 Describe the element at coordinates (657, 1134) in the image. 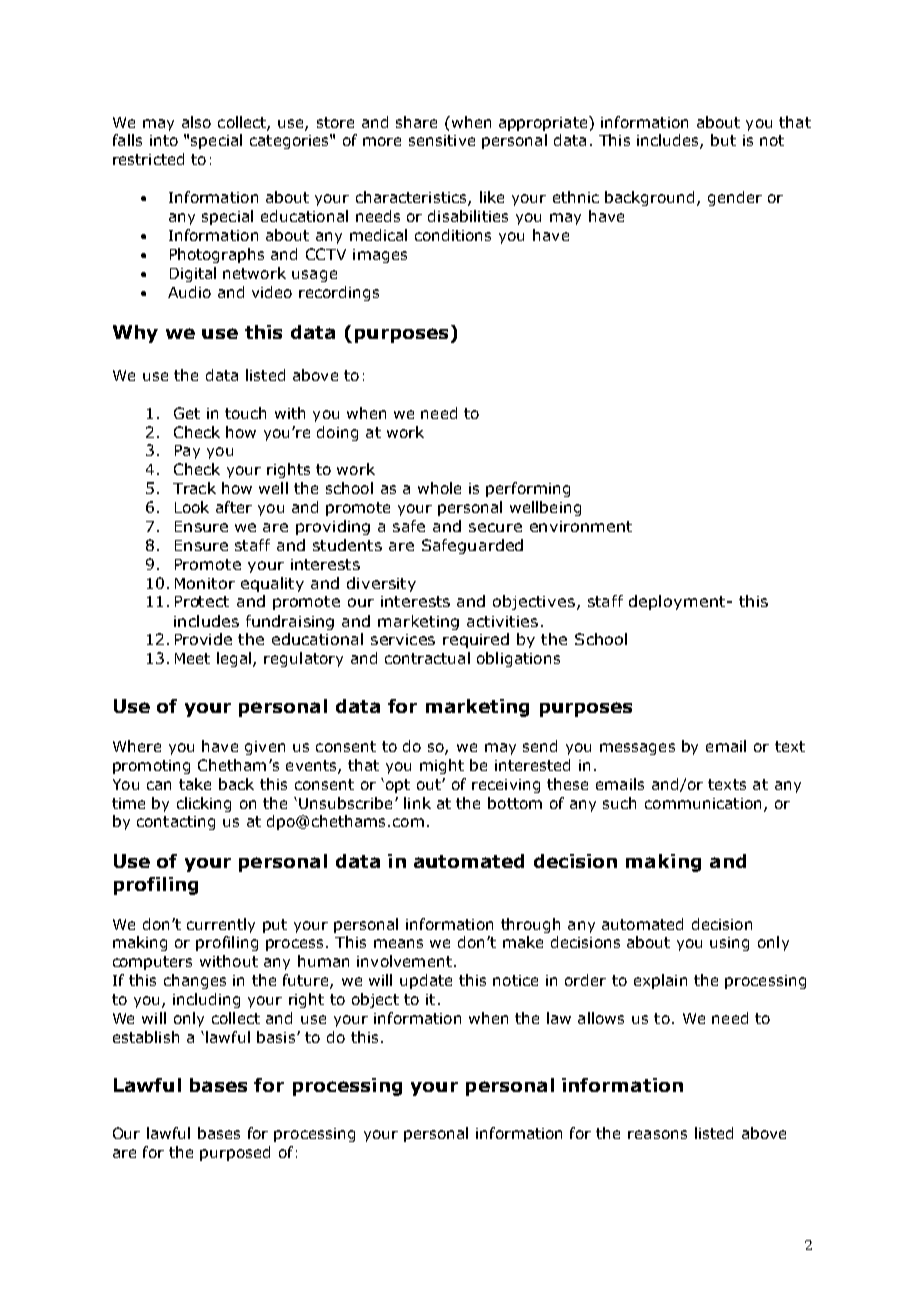

I see `reasons` at that location.
